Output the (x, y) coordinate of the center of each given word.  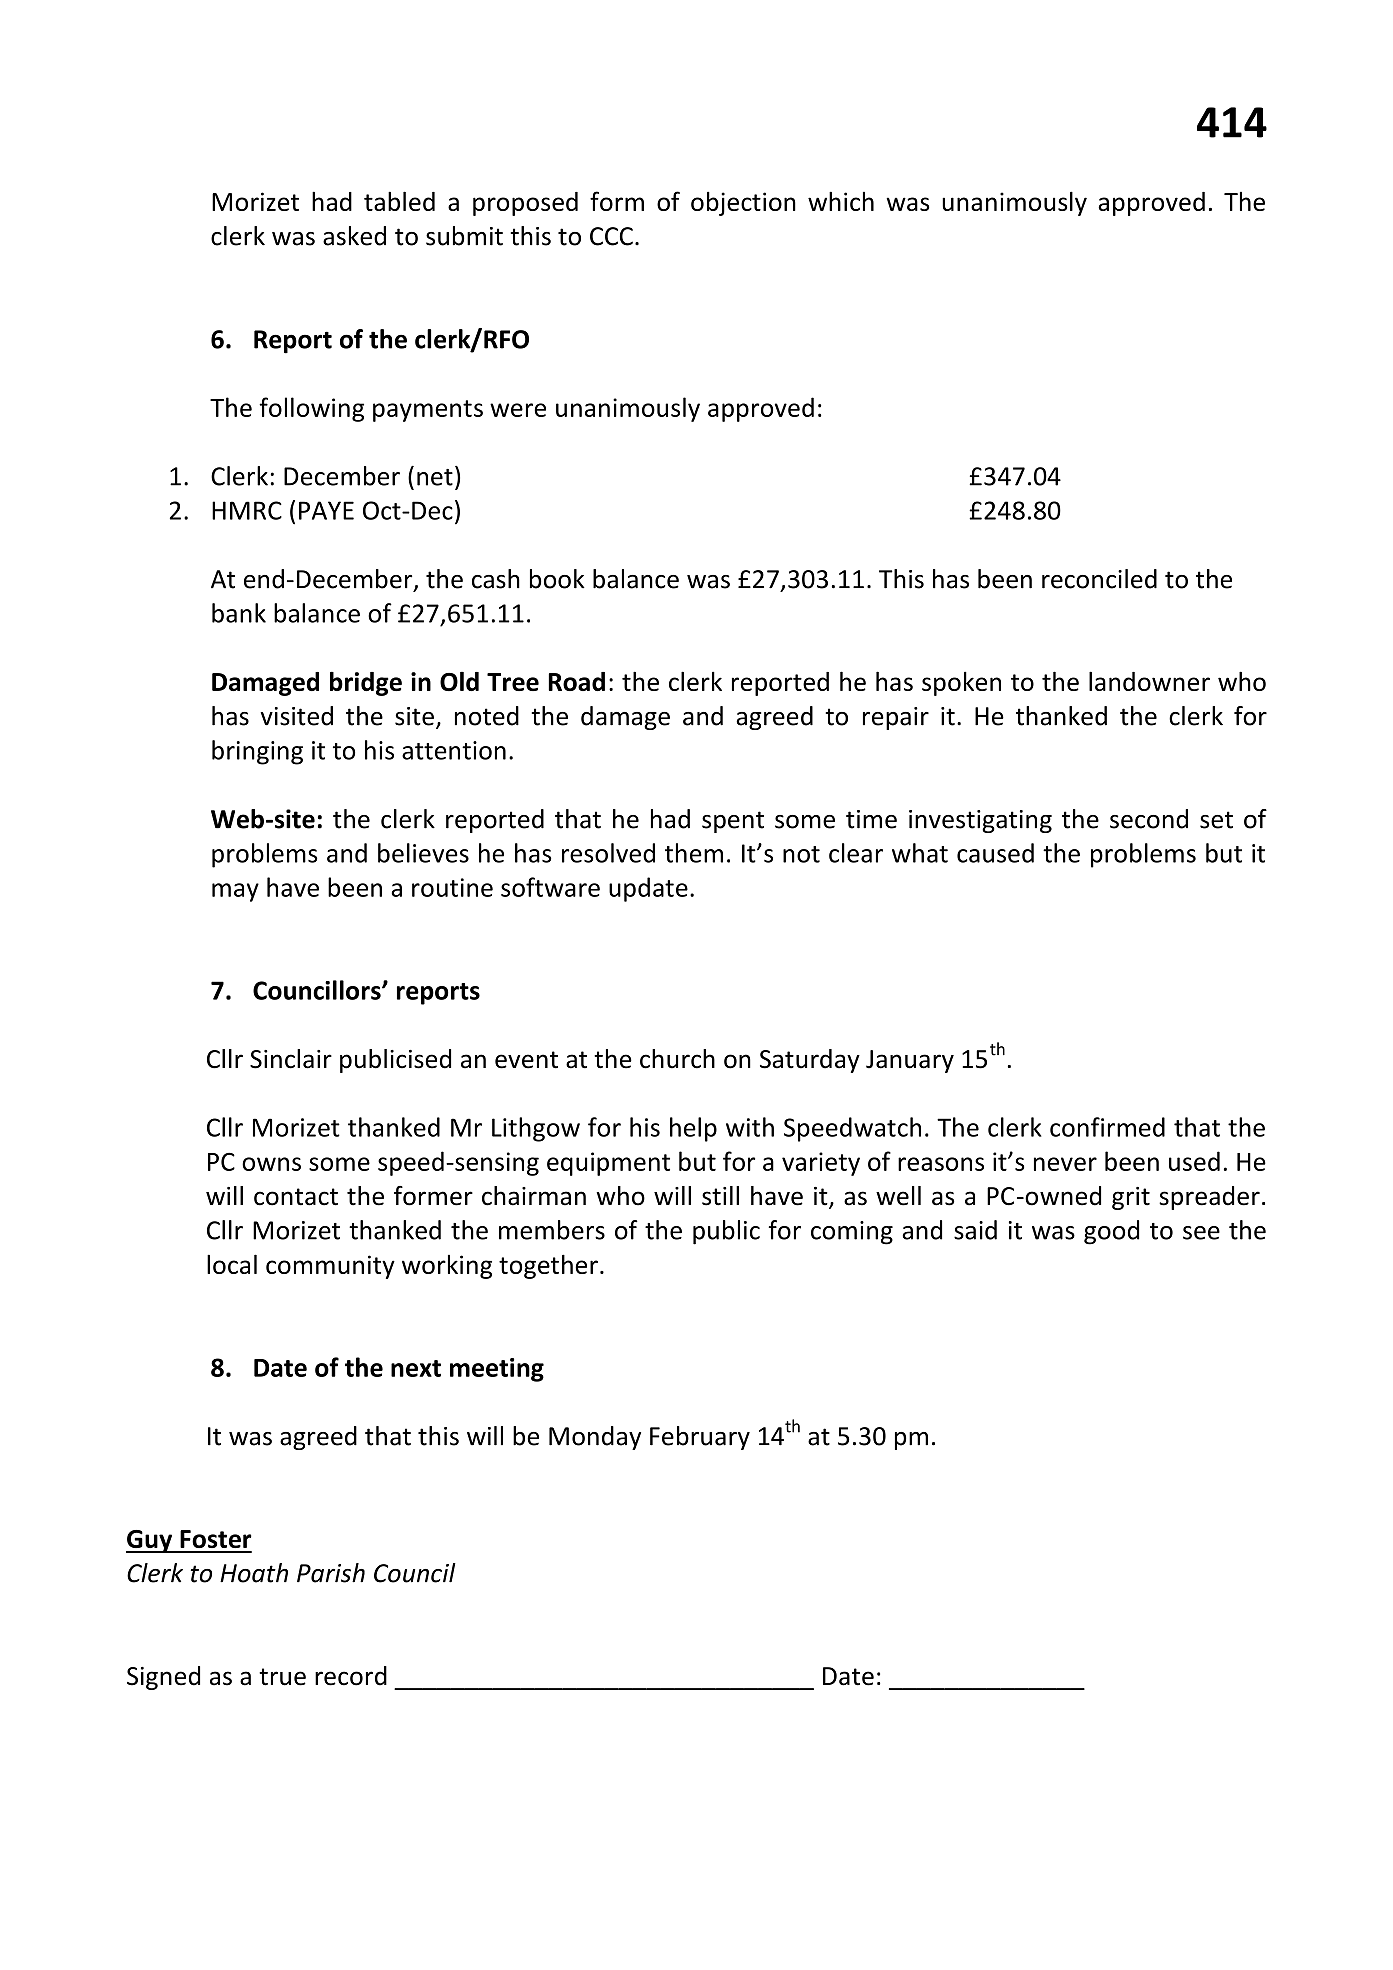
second (1149, 819)
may (235, 892)
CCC (611, 236)
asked (354, 236)
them (694, 853)
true (282, 1677)
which (841, 201)
